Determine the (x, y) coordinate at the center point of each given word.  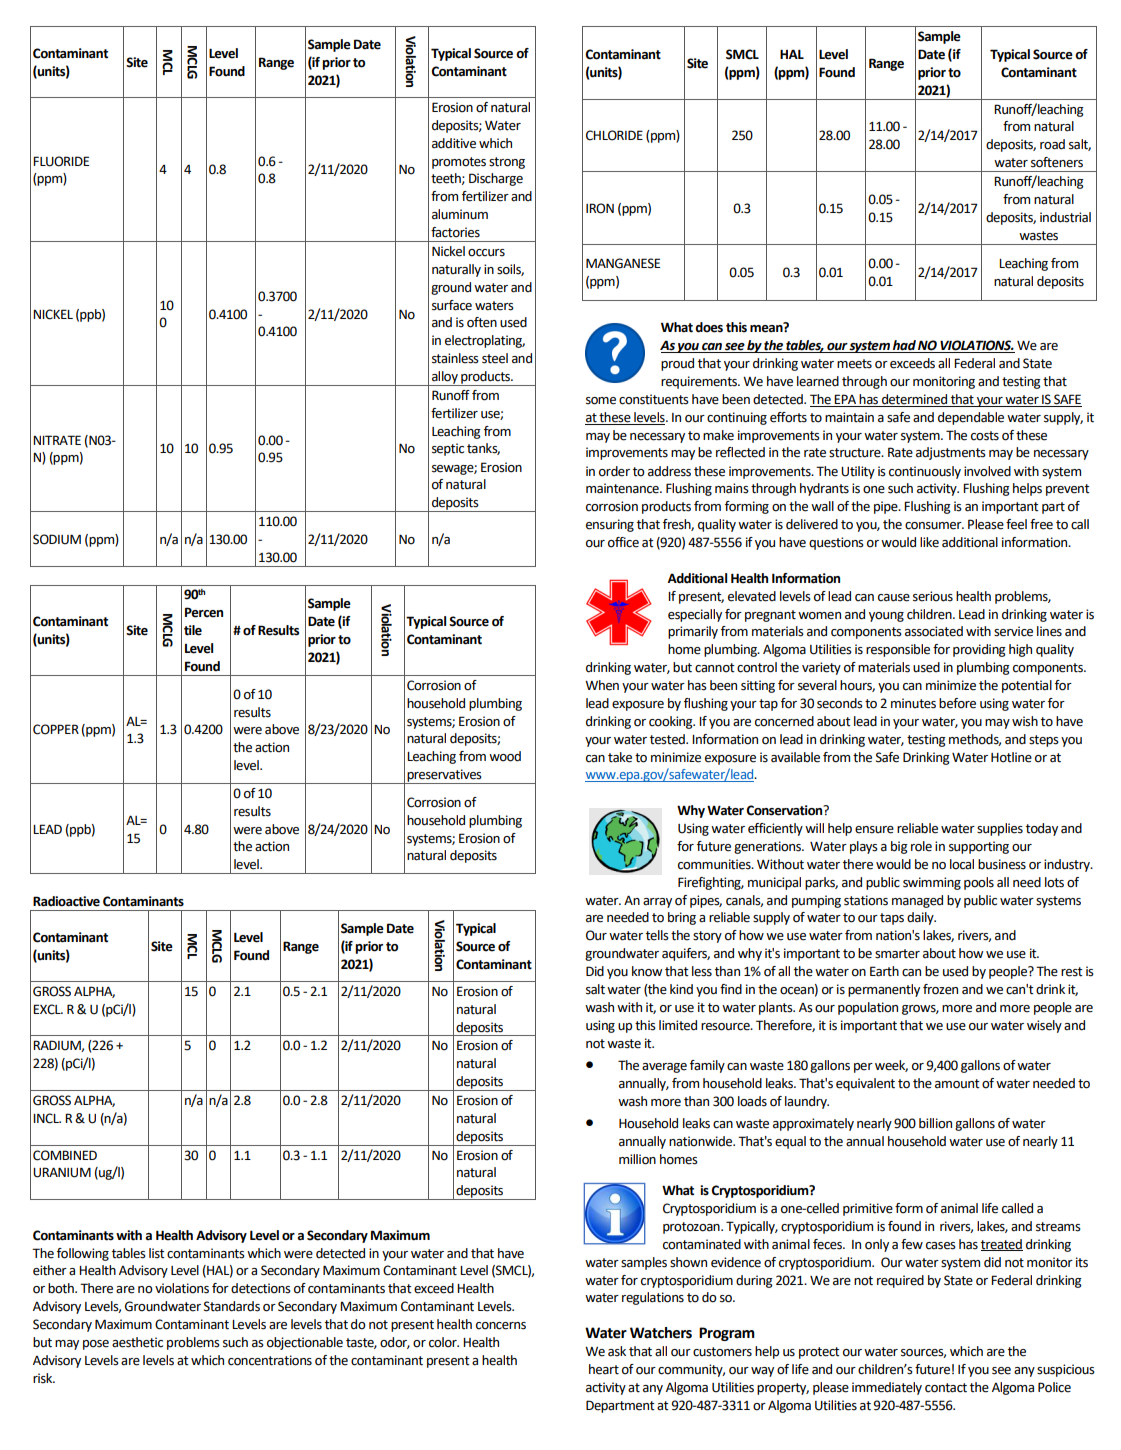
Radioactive (66, 901)
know (647, 971)
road (1052, 144)
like (929, 542)
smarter (897, 954)
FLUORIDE (61, 161)
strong (507, 163)
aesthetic (137, 1342)
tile (193, 630)
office (623, 542)
